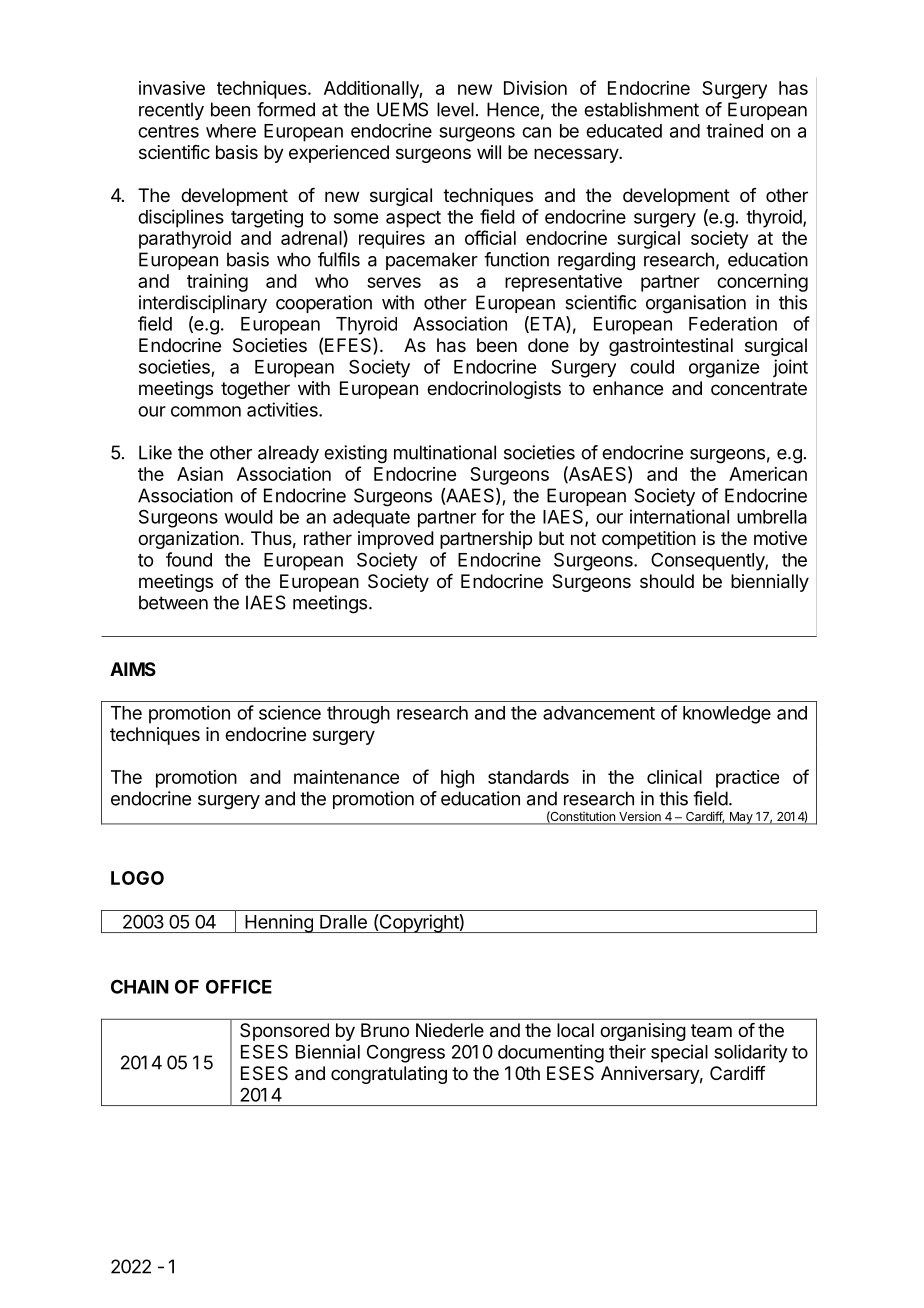 The height and width of the screenshot is (1308, 924). I want to click on where, so click(231, 131).
